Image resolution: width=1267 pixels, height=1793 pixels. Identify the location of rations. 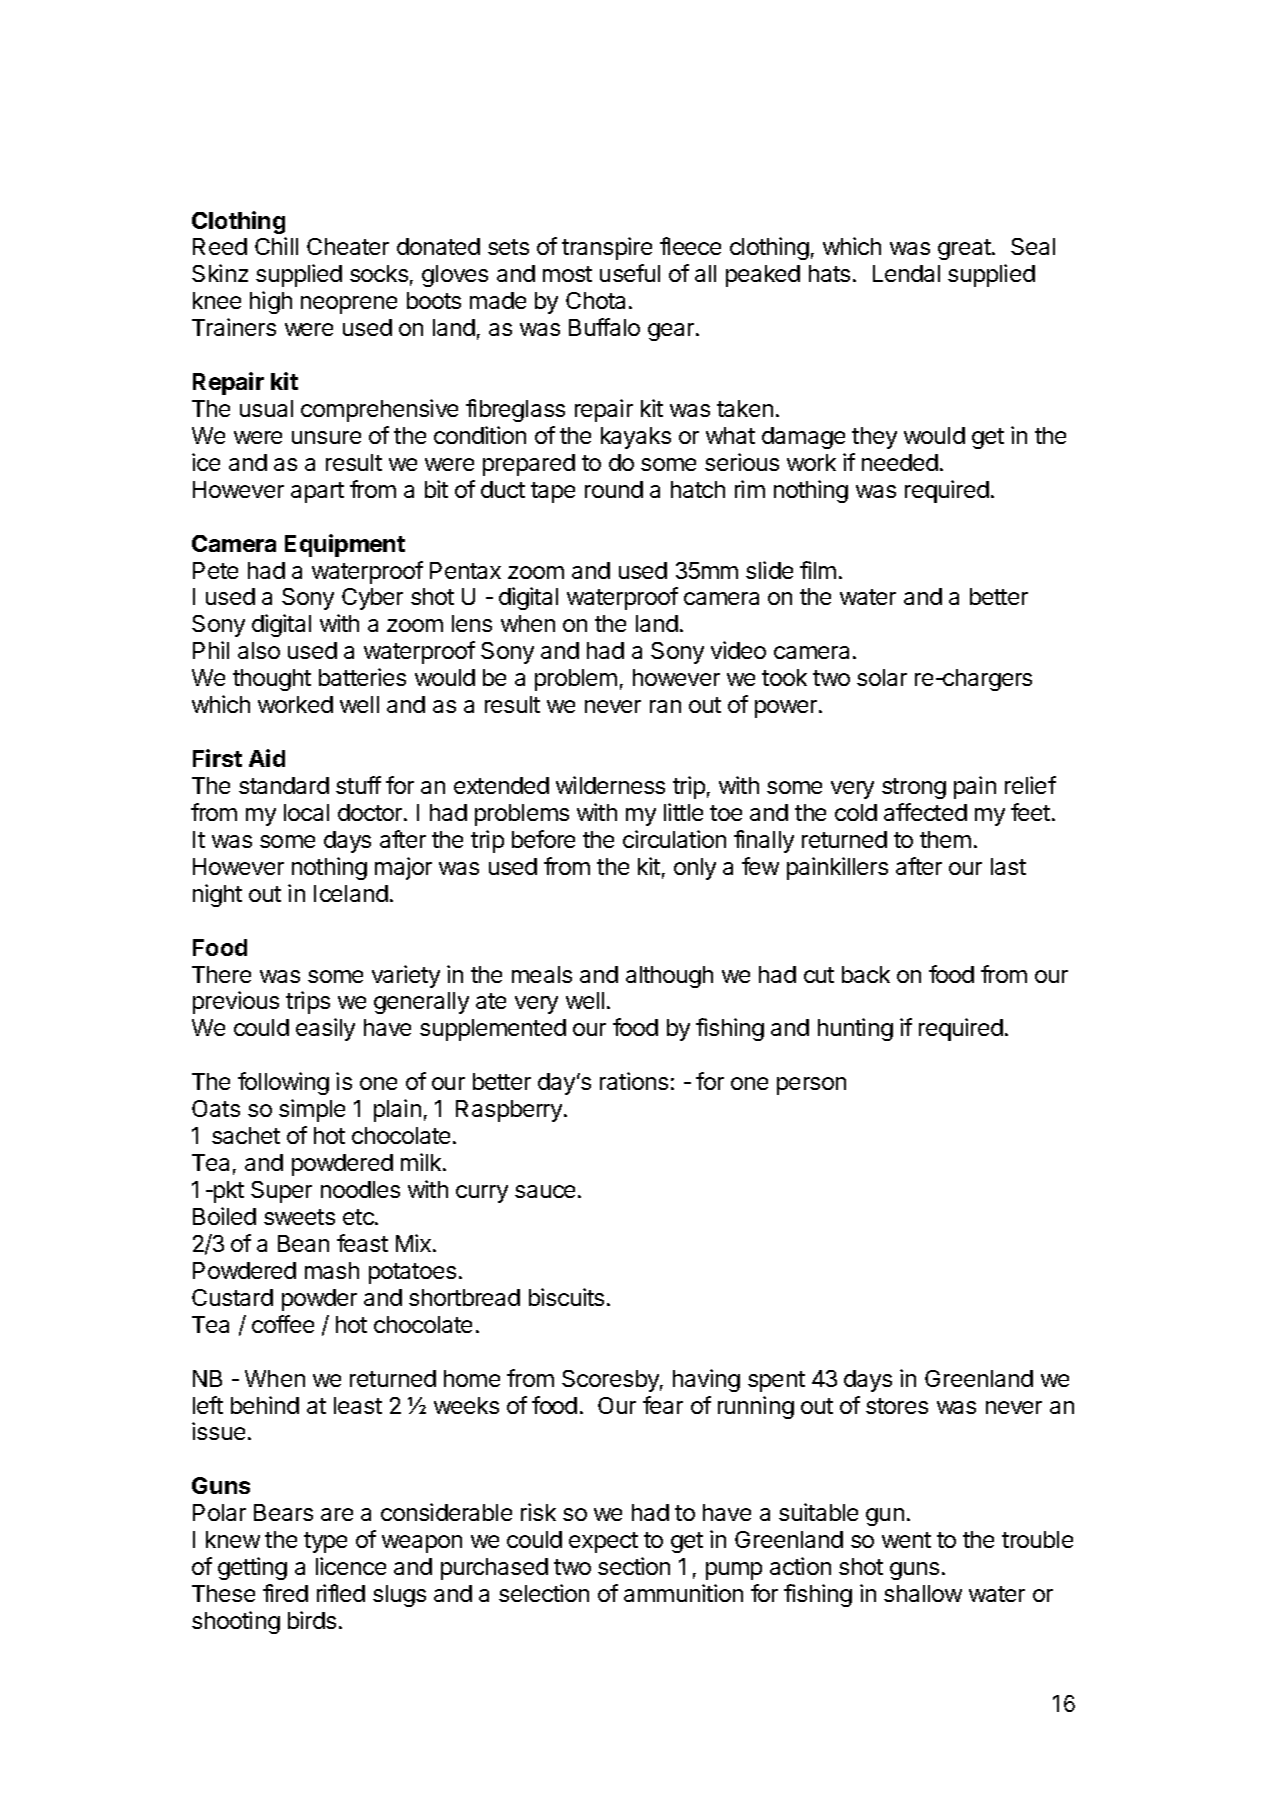
(634, 1081).
